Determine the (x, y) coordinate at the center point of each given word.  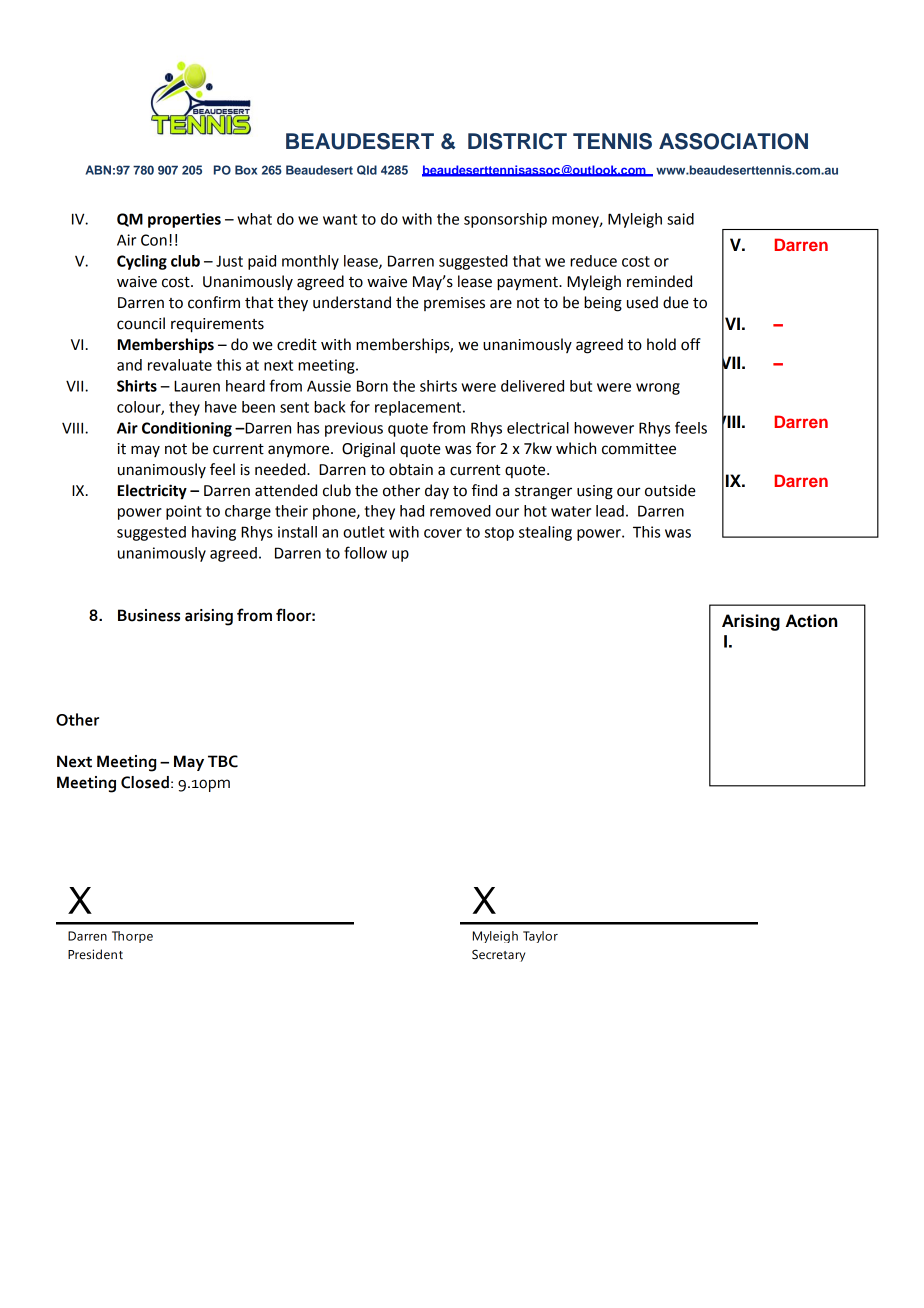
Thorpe (132, 937)
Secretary (498, 955)
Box (246, 170)
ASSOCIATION (733, 141)
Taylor (540, 937)
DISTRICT (517, 141)
